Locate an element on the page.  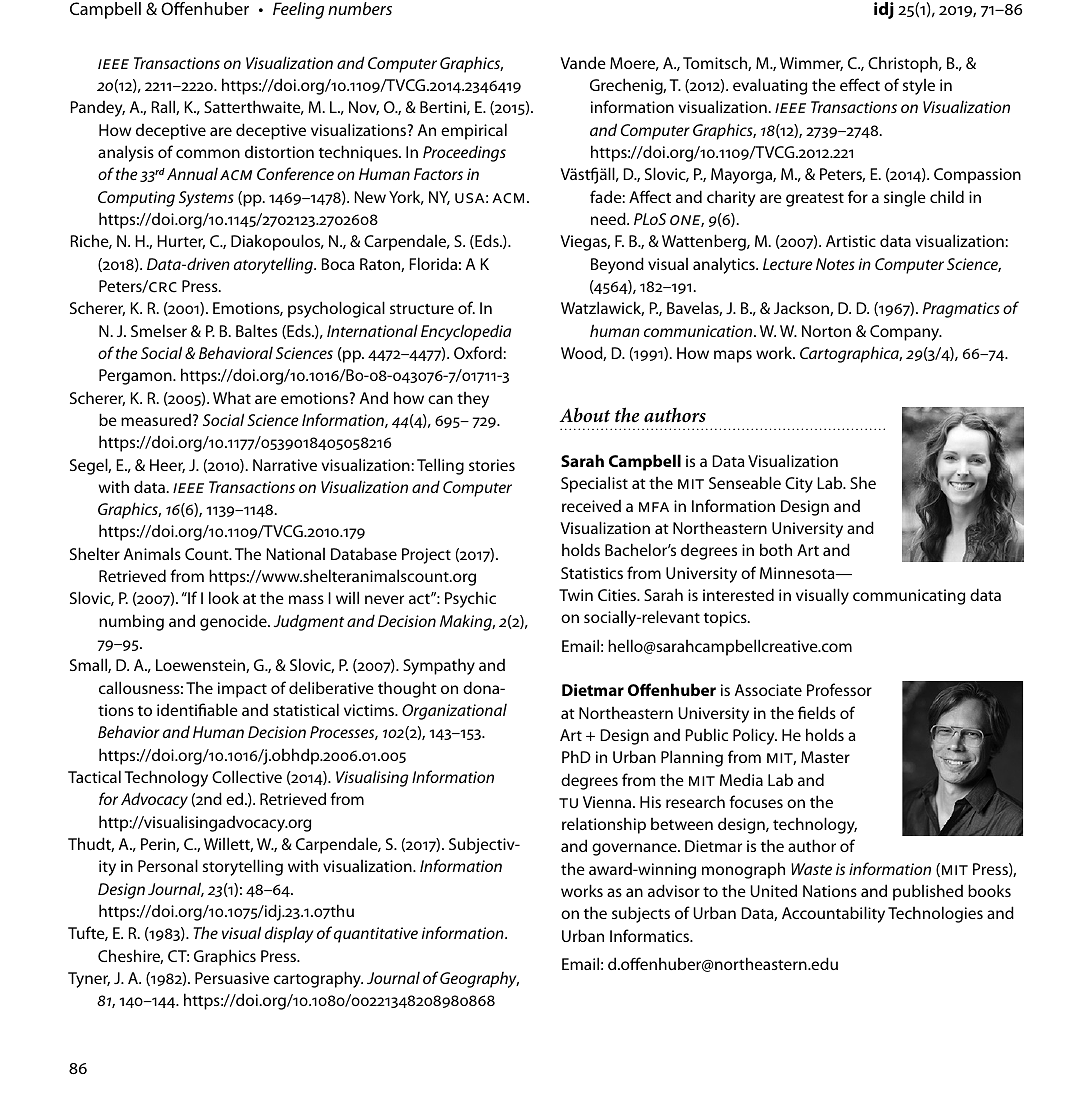
Wimmer is located at coordinates (811, 64).
